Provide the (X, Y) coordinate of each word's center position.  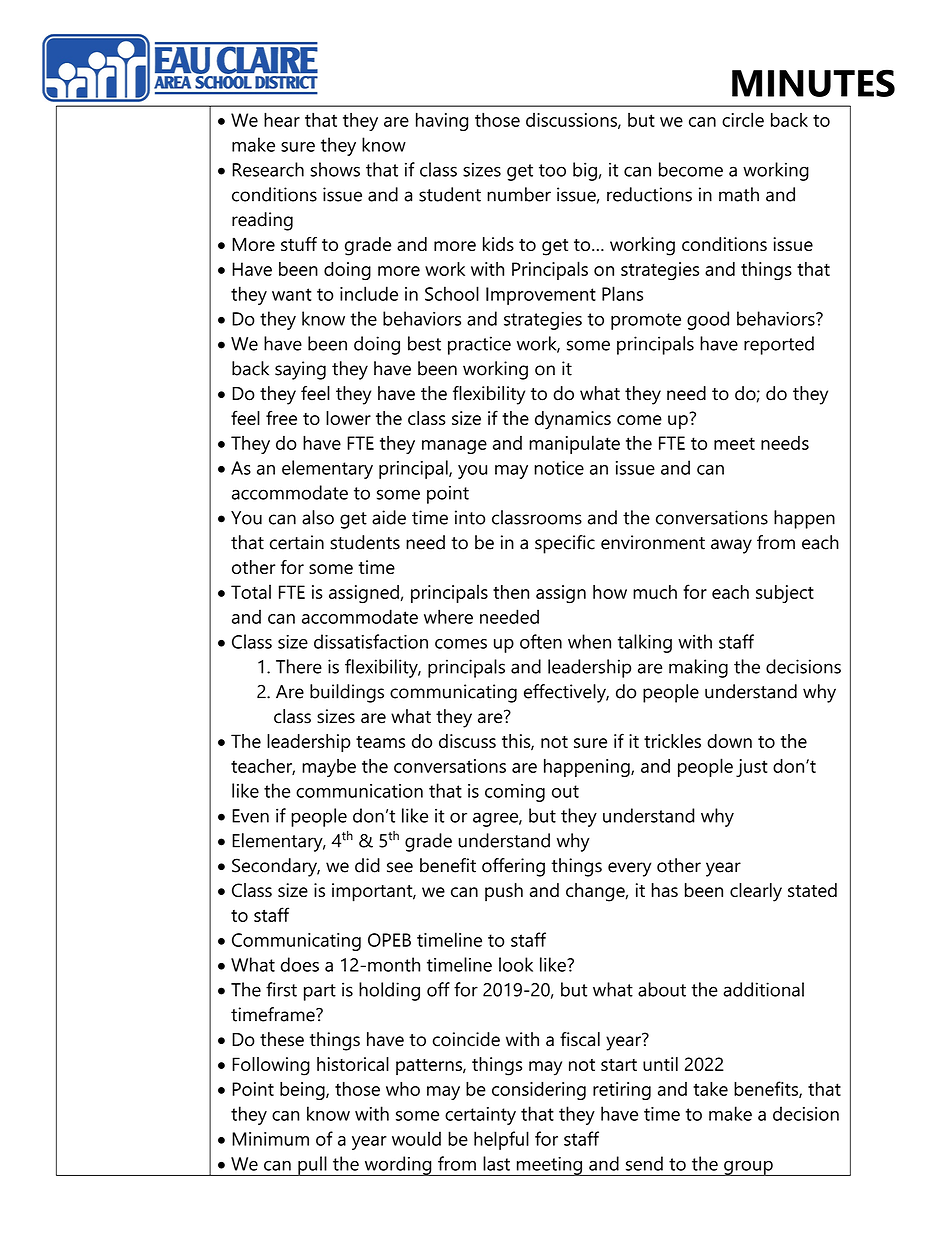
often (541, 641)
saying (300, 370)
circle (743, 119)
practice (479, 345)
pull (312, 1166)
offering (513, 867)
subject (785, 594)
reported (779, 345)
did (367, 865)
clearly (756, 892)
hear (282, 119)
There (299, 666)
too (552, 170)
